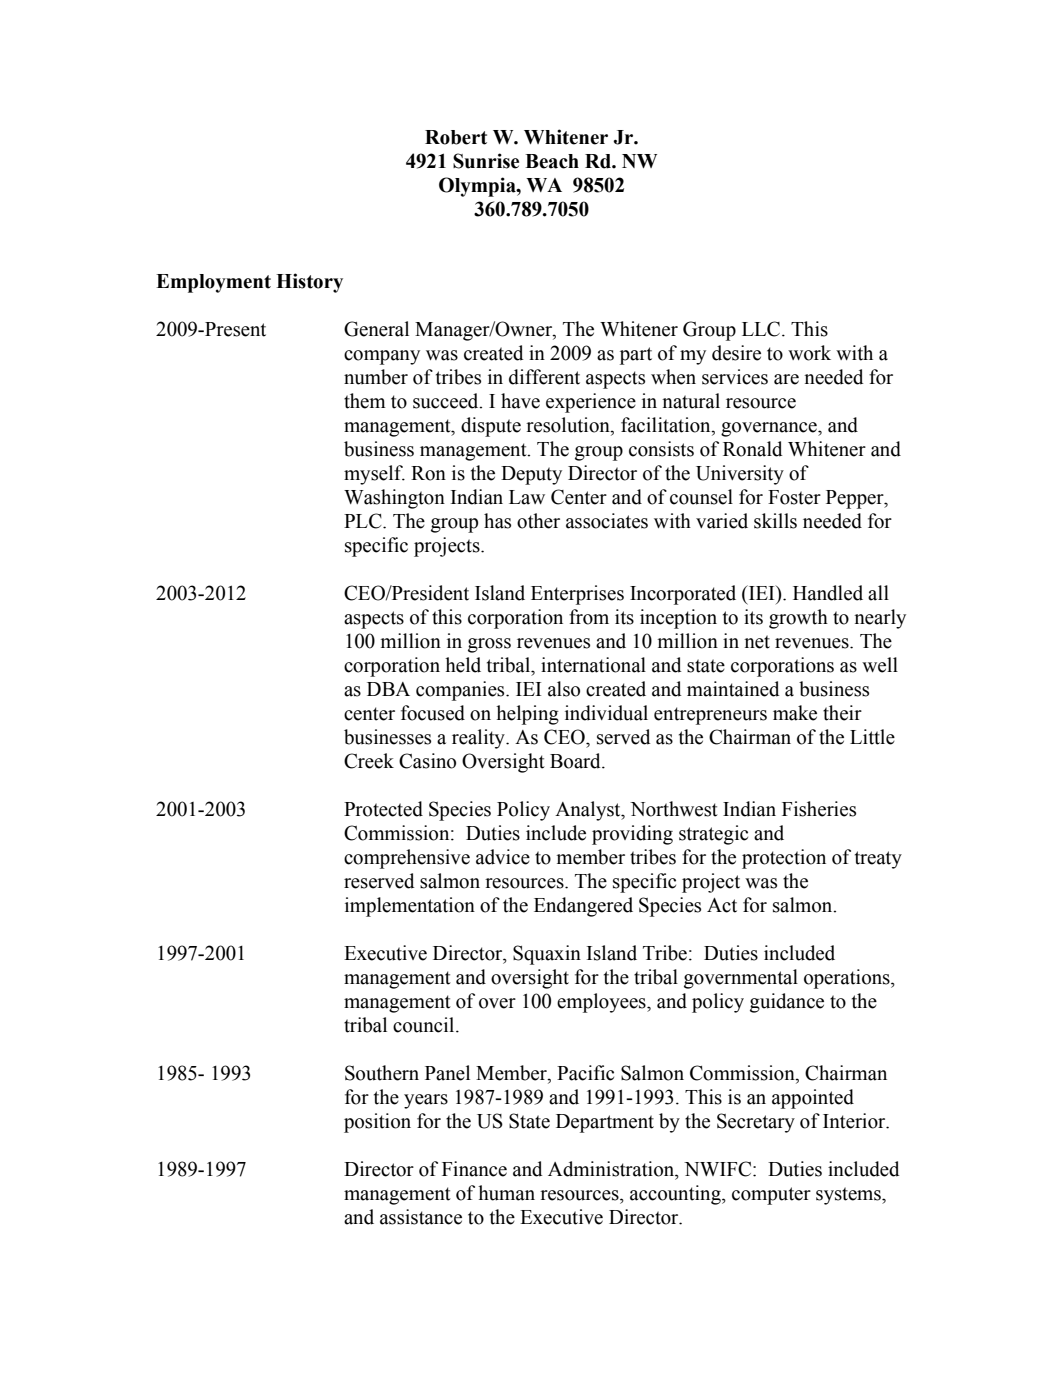 The height and width of the screenshot is (1377, 1064). Describe the element at coordinates (552, 161) in the screenshot. I see `Beach` at that location.
